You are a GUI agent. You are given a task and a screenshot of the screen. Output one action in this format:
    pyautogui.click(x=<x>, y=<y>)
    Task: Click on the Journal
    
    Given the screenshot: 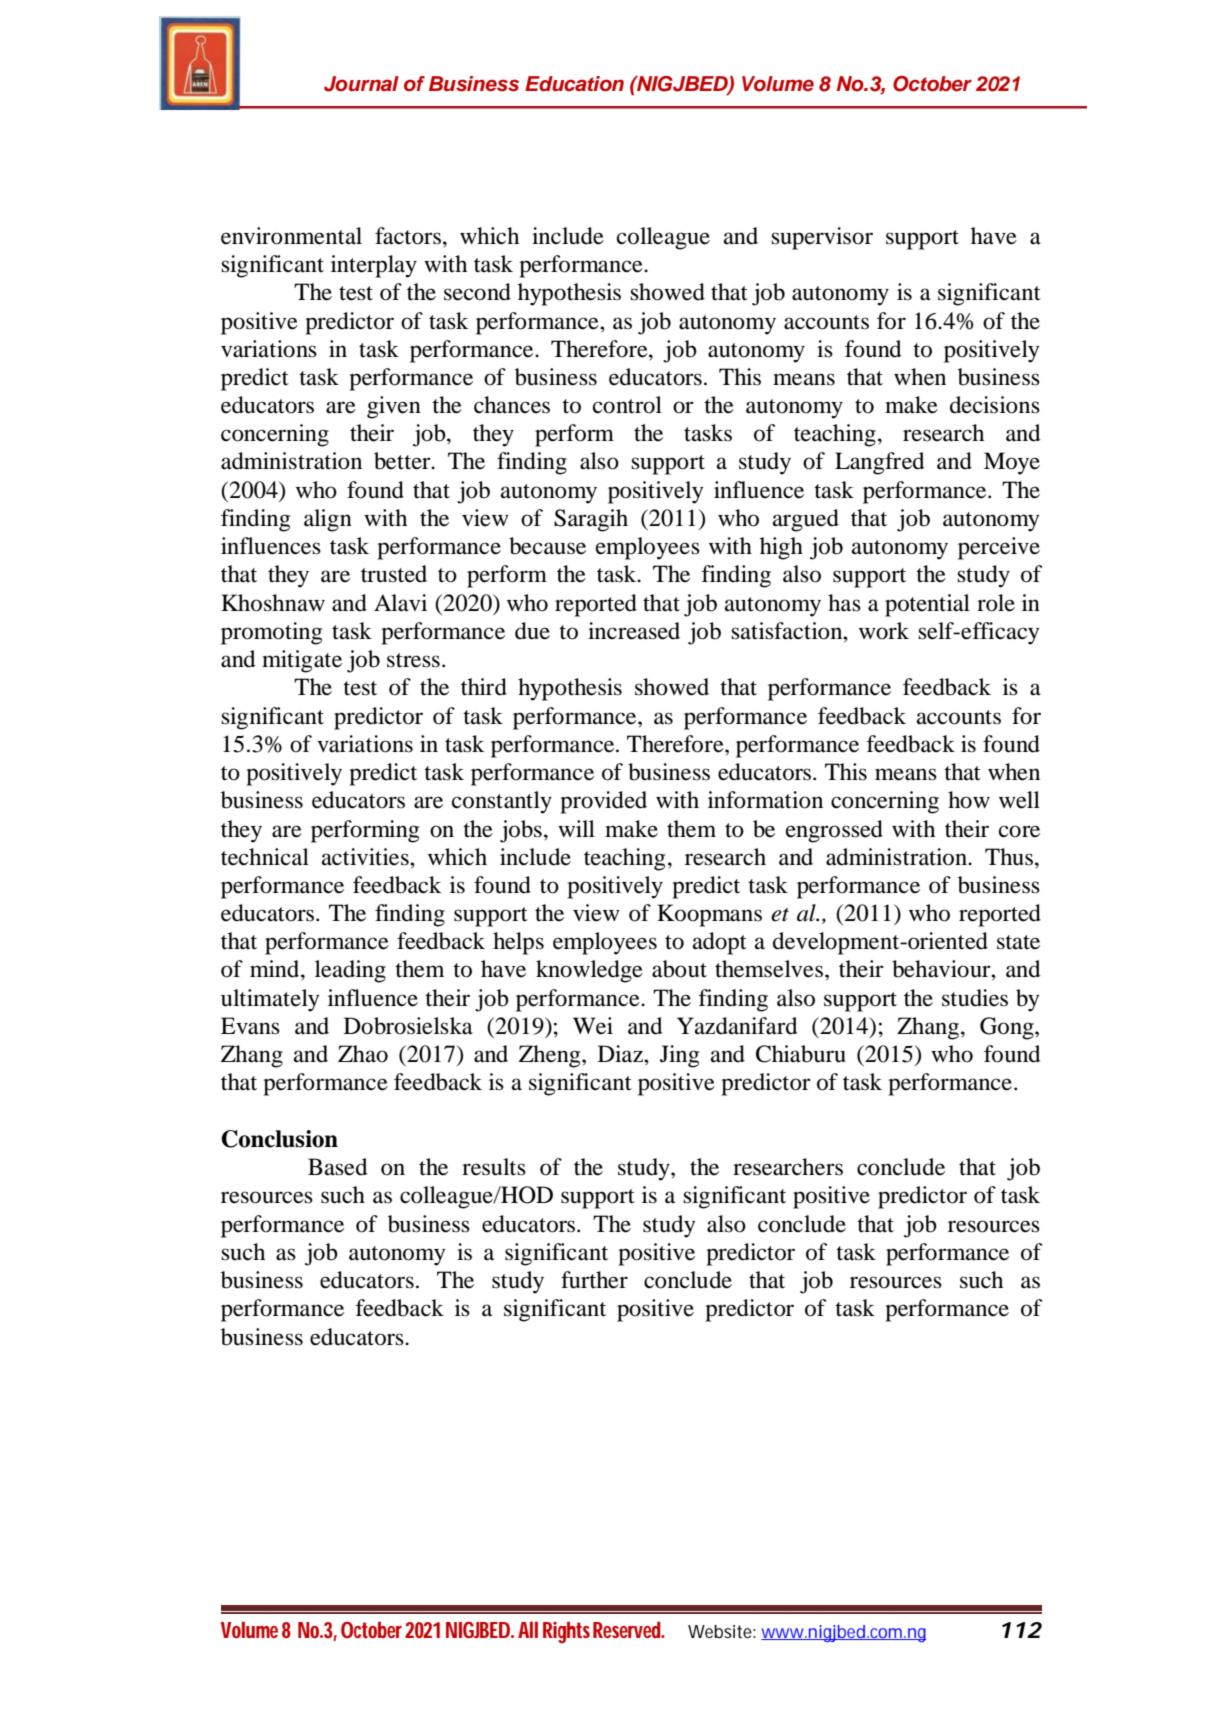 What is the action you would take?
    pyautogui.click(x=361, y=84)
